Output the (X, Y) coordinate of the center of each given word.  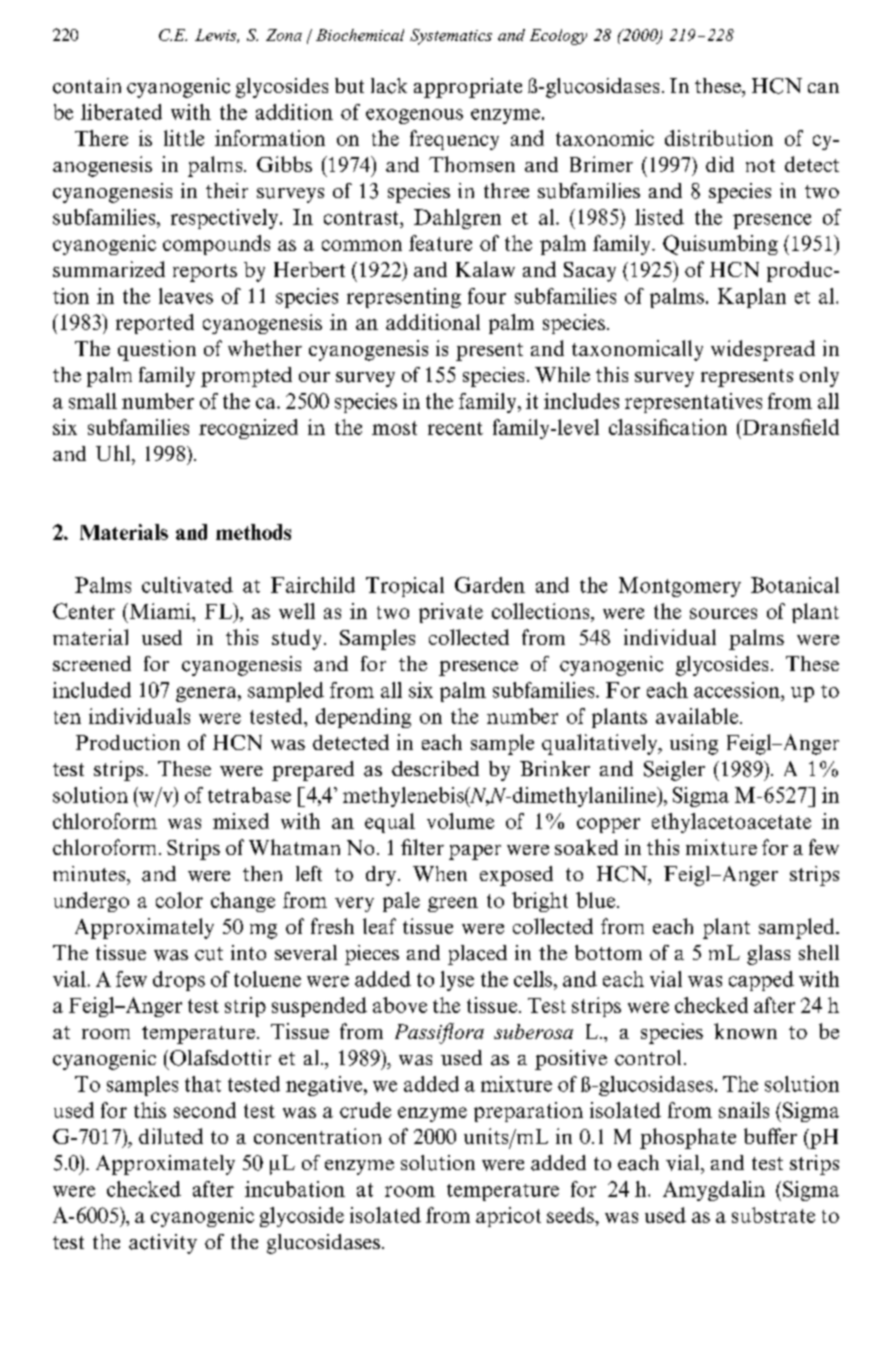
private (451, 613)
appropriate (468, 88)
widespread (763, 350)
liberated (121, 112)
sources (723, 613)
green (453, 904)
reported (155, 324)
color (179, 900)
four (487, 296)
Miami (160, 611)
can (823, 88)
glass (768, 955)
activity (163, 1244)
